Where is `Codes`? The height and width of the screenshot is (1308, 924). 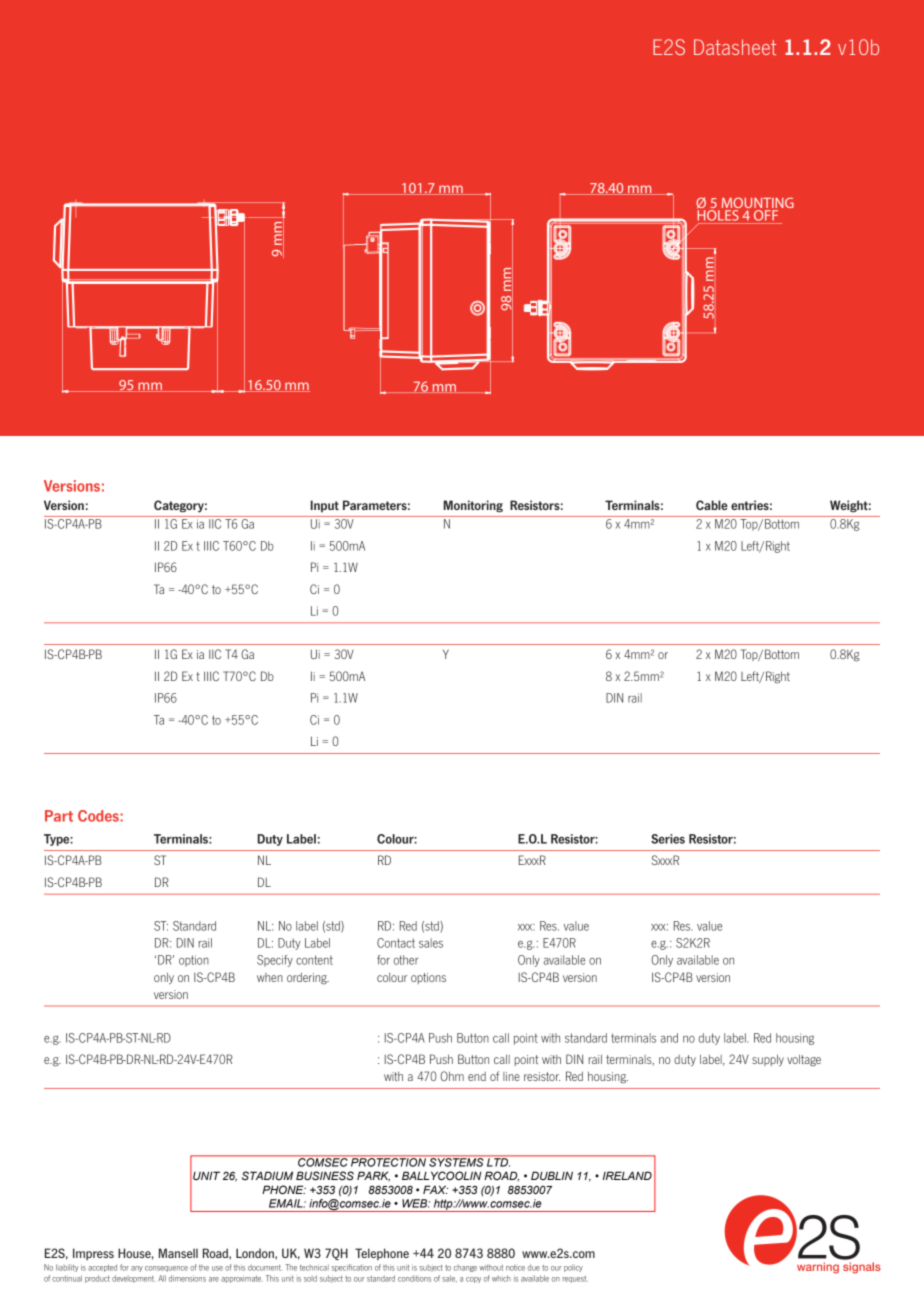
Codes is located at coordinates (99, 816).
